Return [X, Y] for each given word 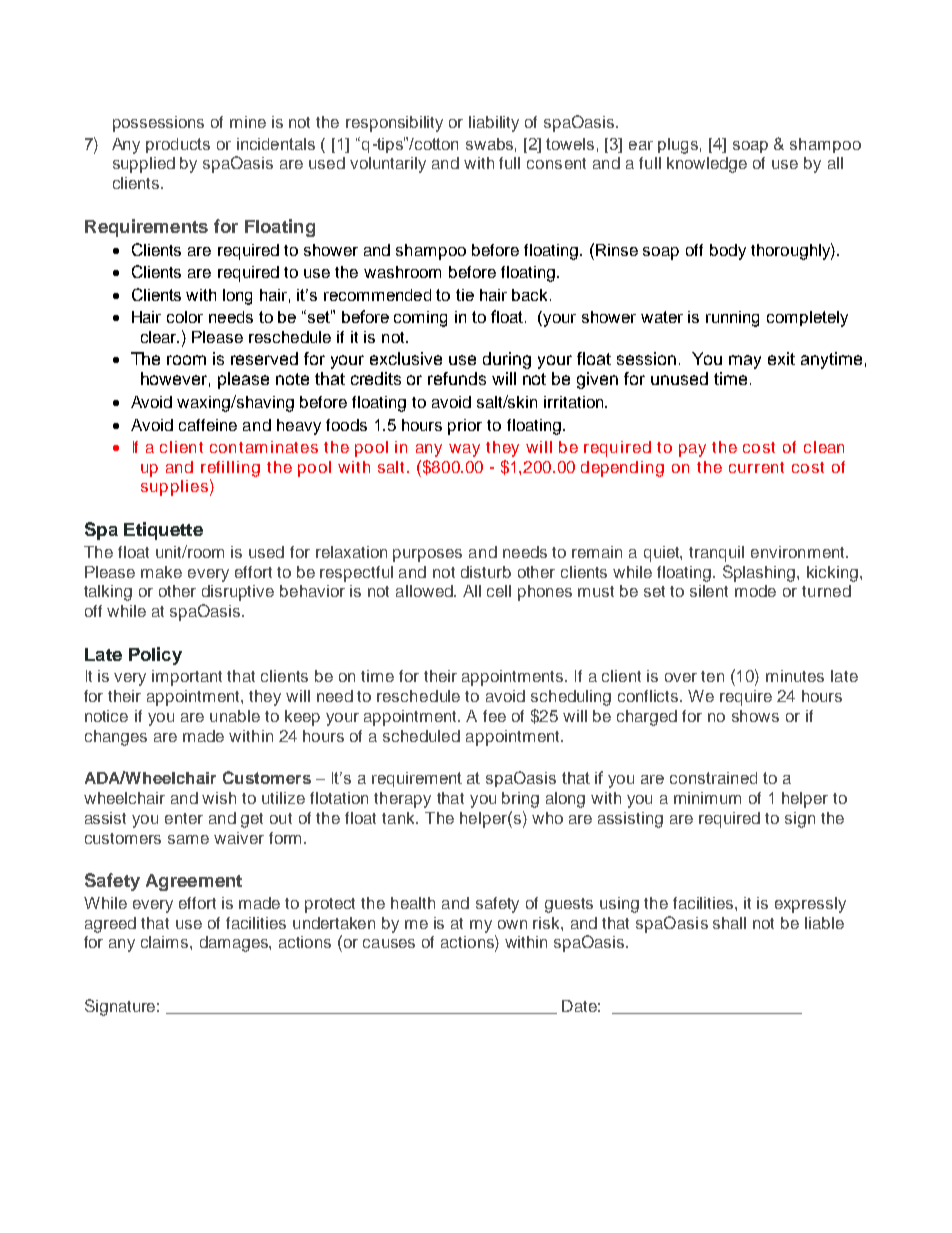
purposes [427, 555]
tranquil [716, 554]
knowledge [707, 165]
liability [494, 124]
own [512, 924]
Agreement [194, 882]
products [178, 145]
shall [729, 923]
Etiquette [163, 531]
